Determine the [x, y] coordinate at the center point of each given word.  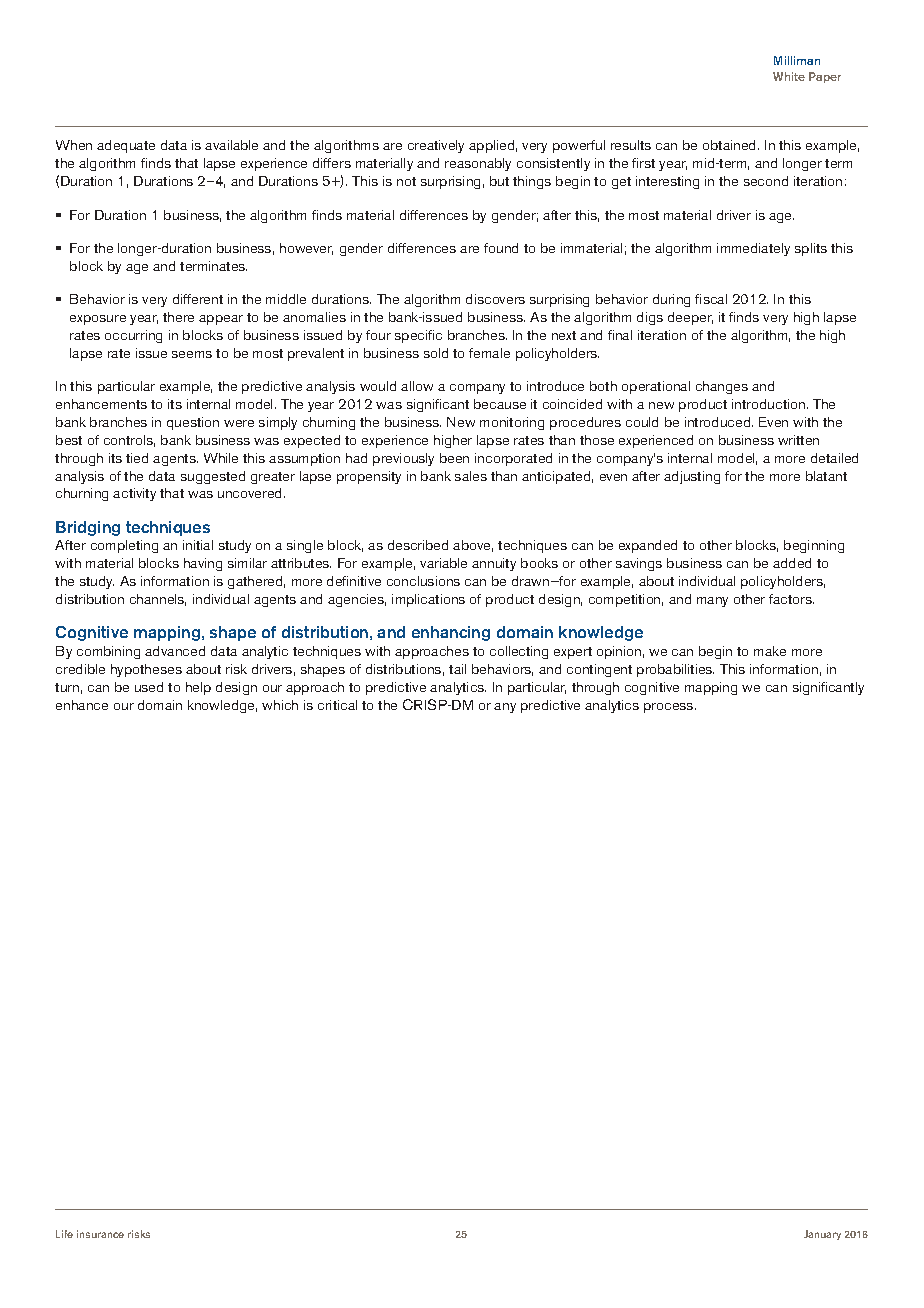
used [149, 687]
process [670, 708]
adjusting [692, 477]
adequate [126, 146]
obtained [731, 145]
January [822, 1235]
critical [337, 705]
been [454, 458]
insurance [100, 1234]
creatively [436, 146]
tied [137, 458]
